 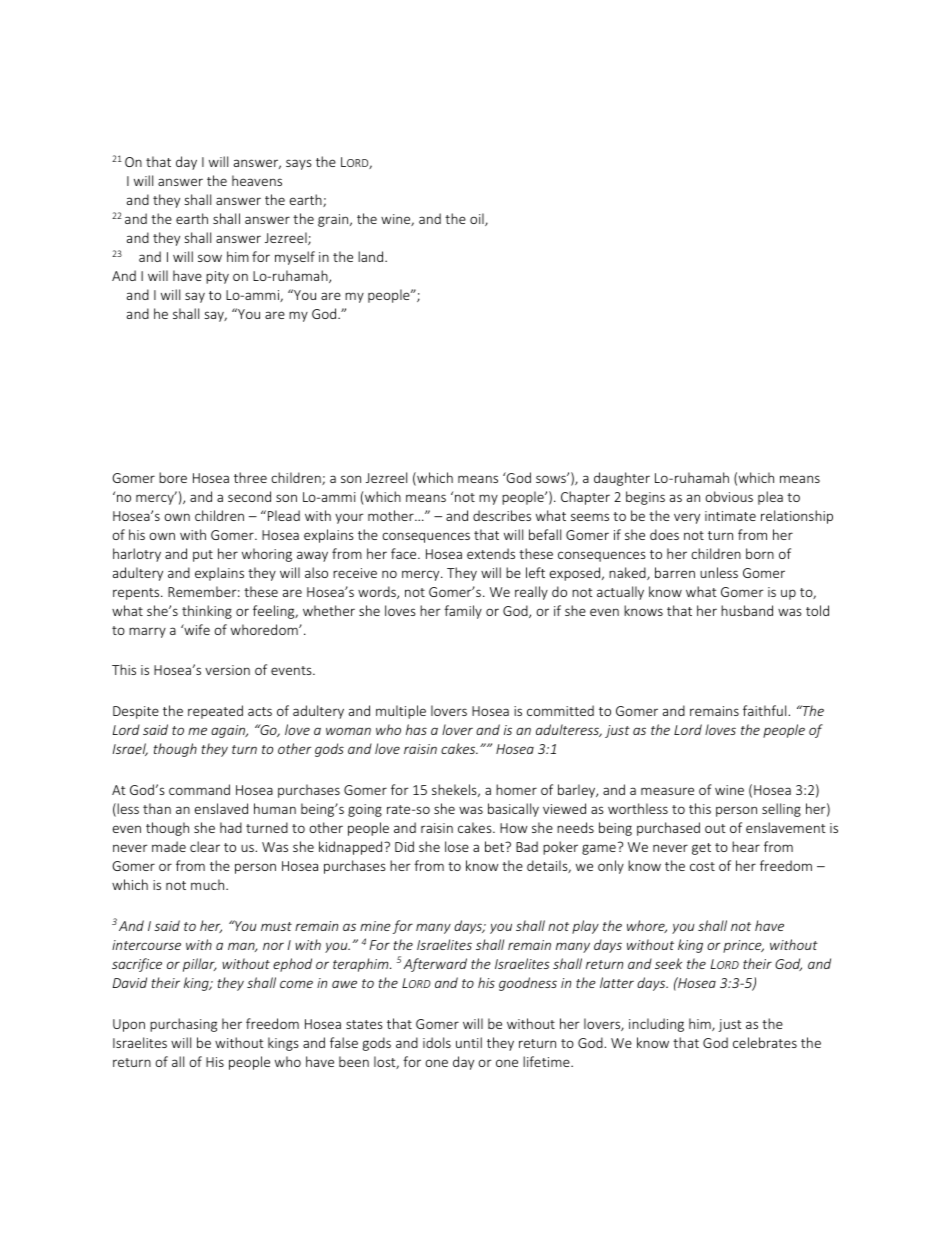 What do you see at coordinates (257, 180) in the screenshot?
I see `heavens` at bounding box center [257, 180].
